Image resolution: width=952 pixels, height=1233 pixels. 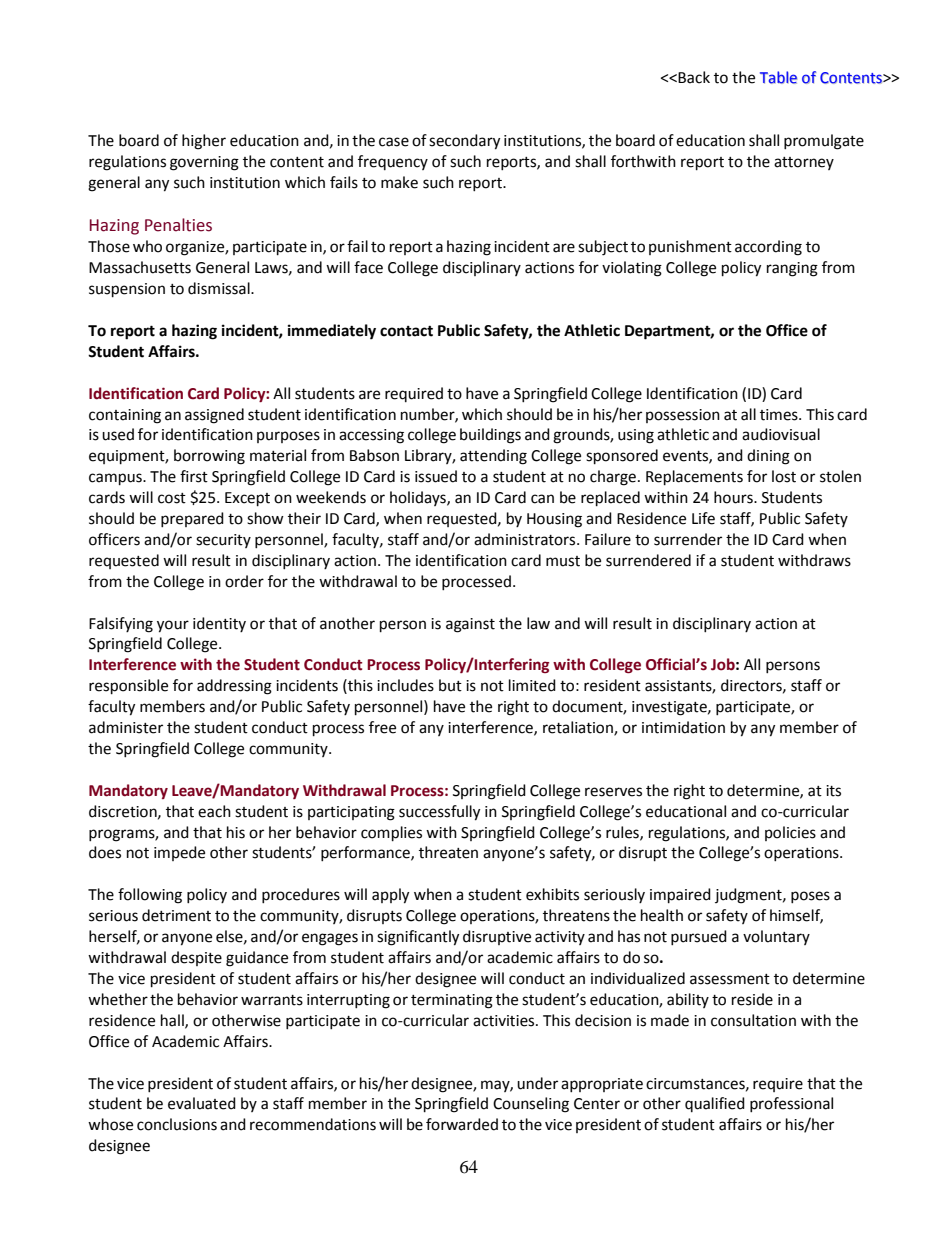 I want to click on assigned, so click(x=214, y=416).
